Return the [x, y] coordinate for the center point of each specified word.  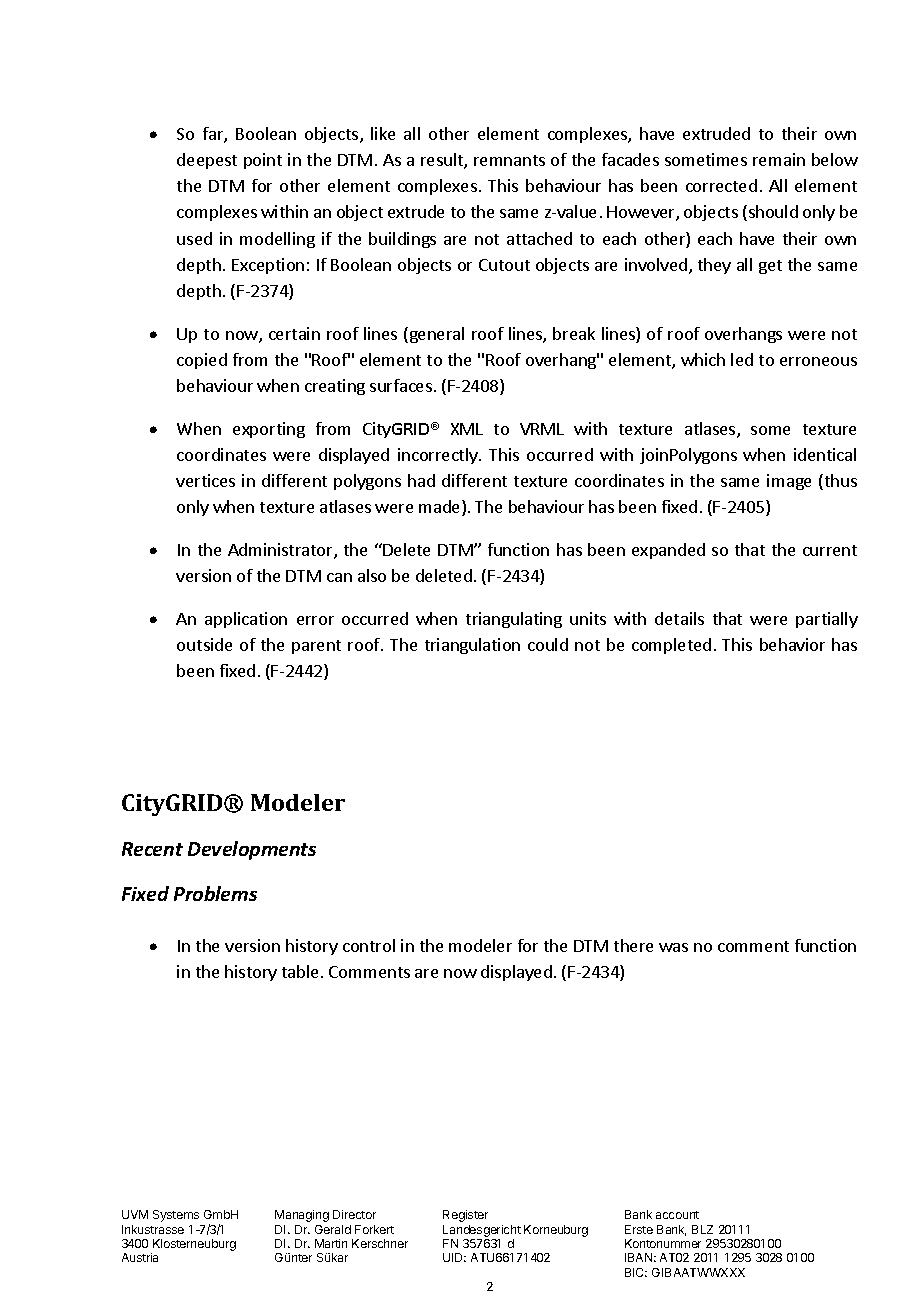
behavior [792, 644]
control [369, 945]
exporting [269, 430]
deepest [207, 161]
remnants [509, 160]
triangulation [472, 646]
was [673, 947]
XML [467, 429]
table [300, 971]
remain [779, 159]
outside [204, 644]
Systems [176, 1216]
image [789, 482]
